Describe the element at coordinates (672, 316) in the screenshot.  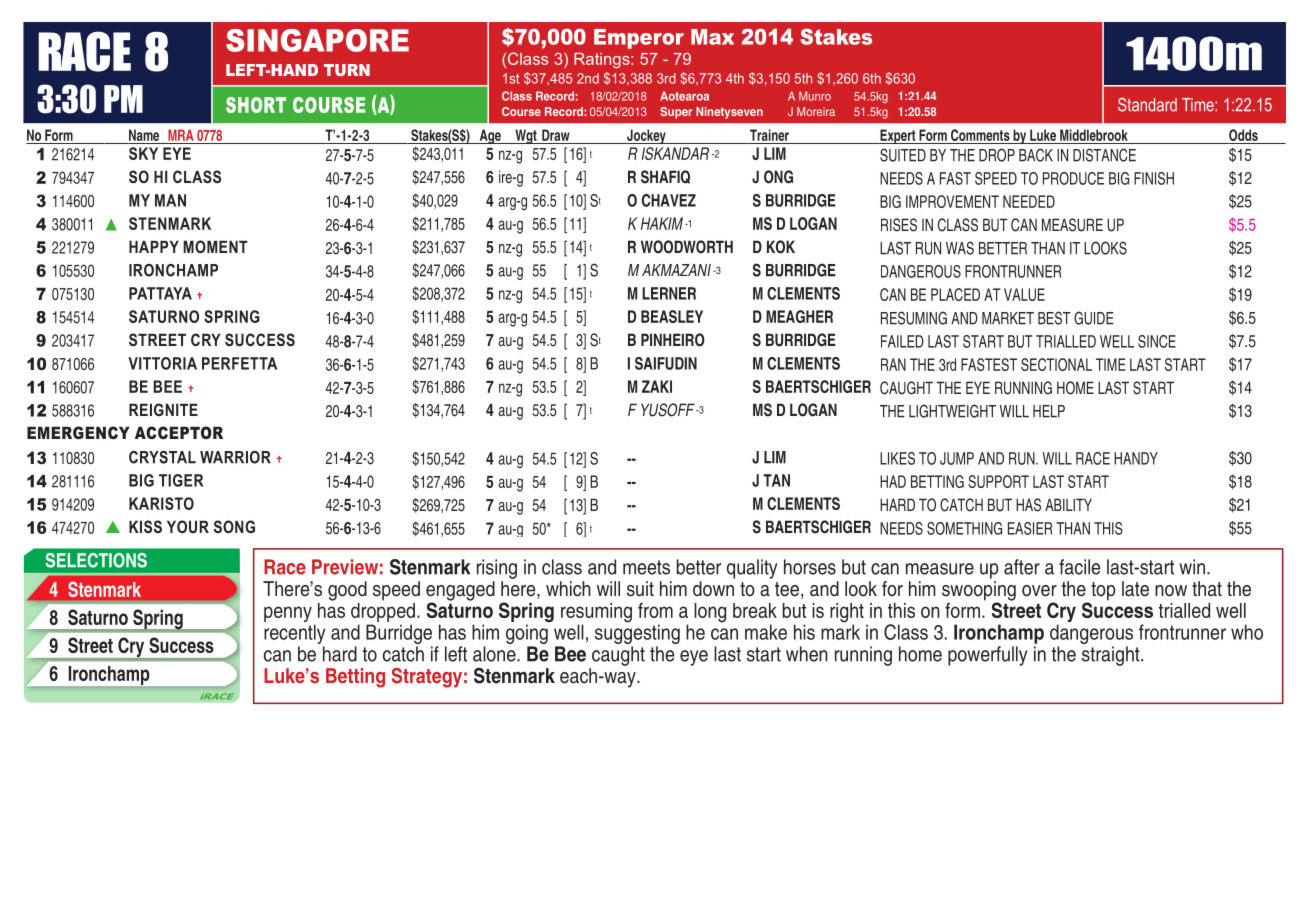
I see `BEASLEY` at that location.
